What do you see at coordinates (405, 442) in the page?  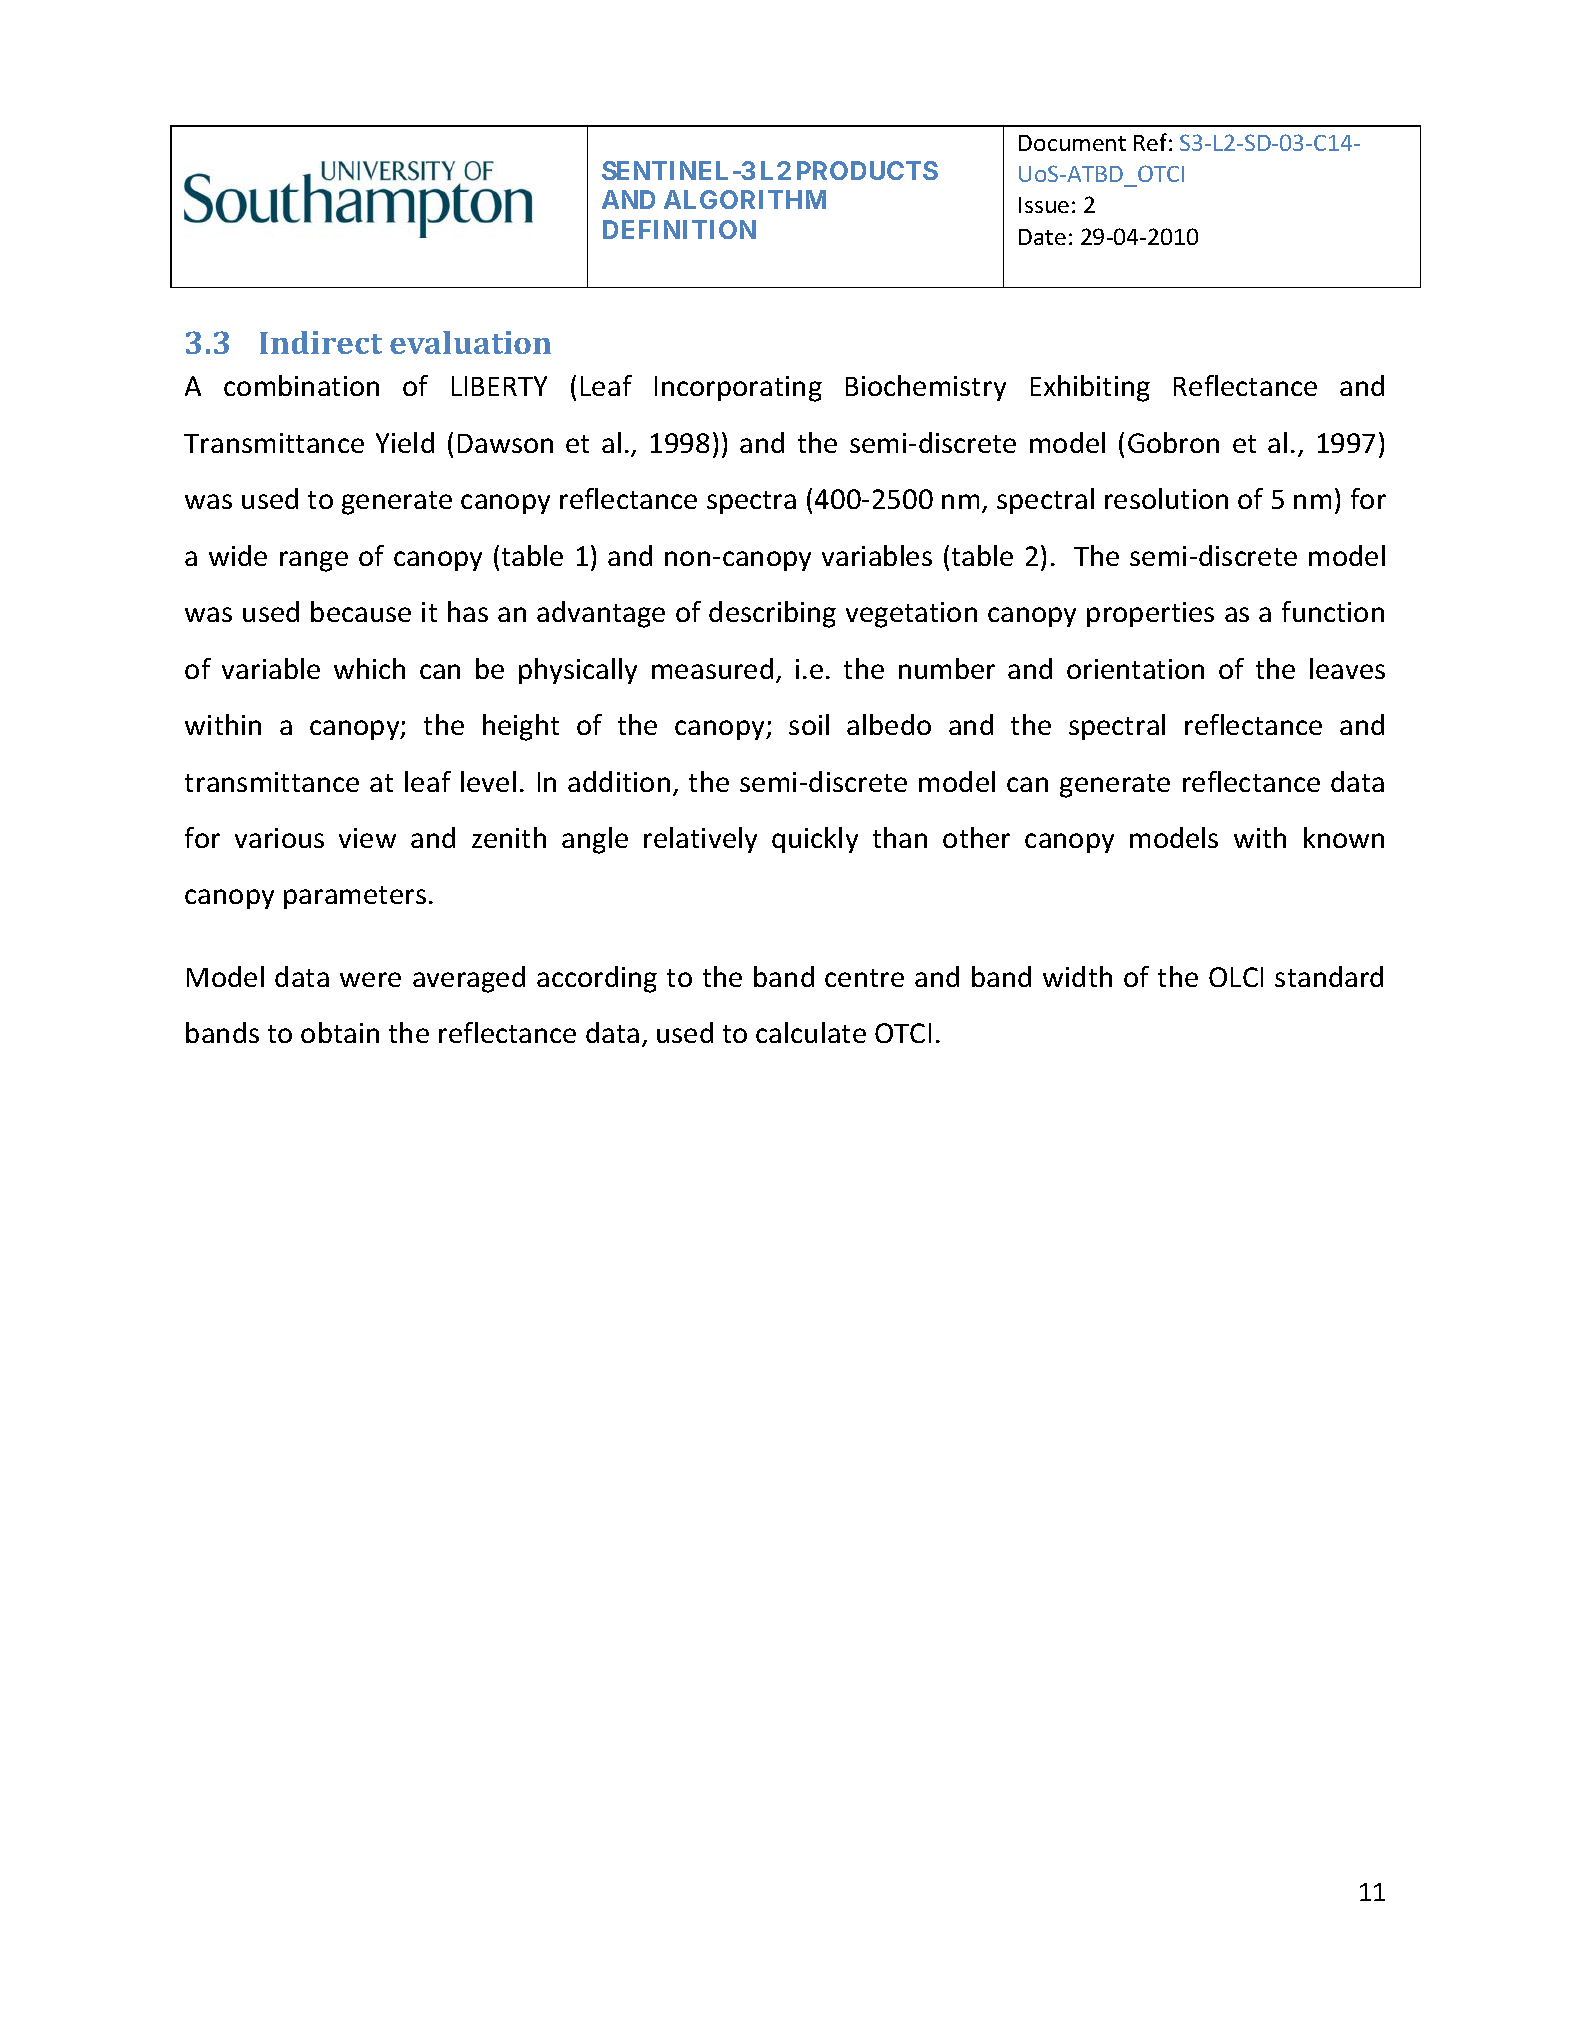 I see `Yield` at bounding box center [405, 442].
